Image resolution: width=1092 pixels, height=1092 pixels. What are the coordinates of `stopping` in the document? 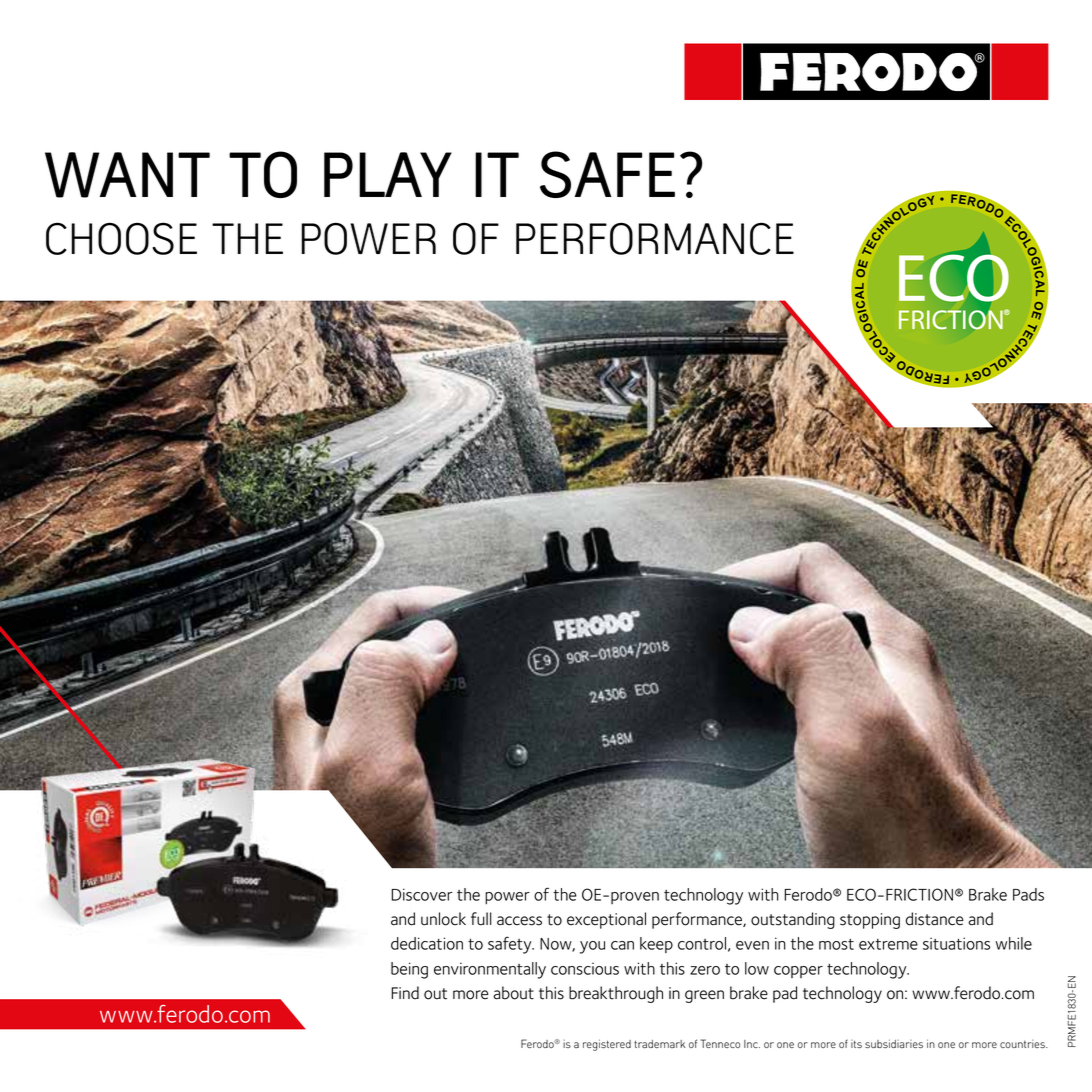 It's located at (870, 921).
